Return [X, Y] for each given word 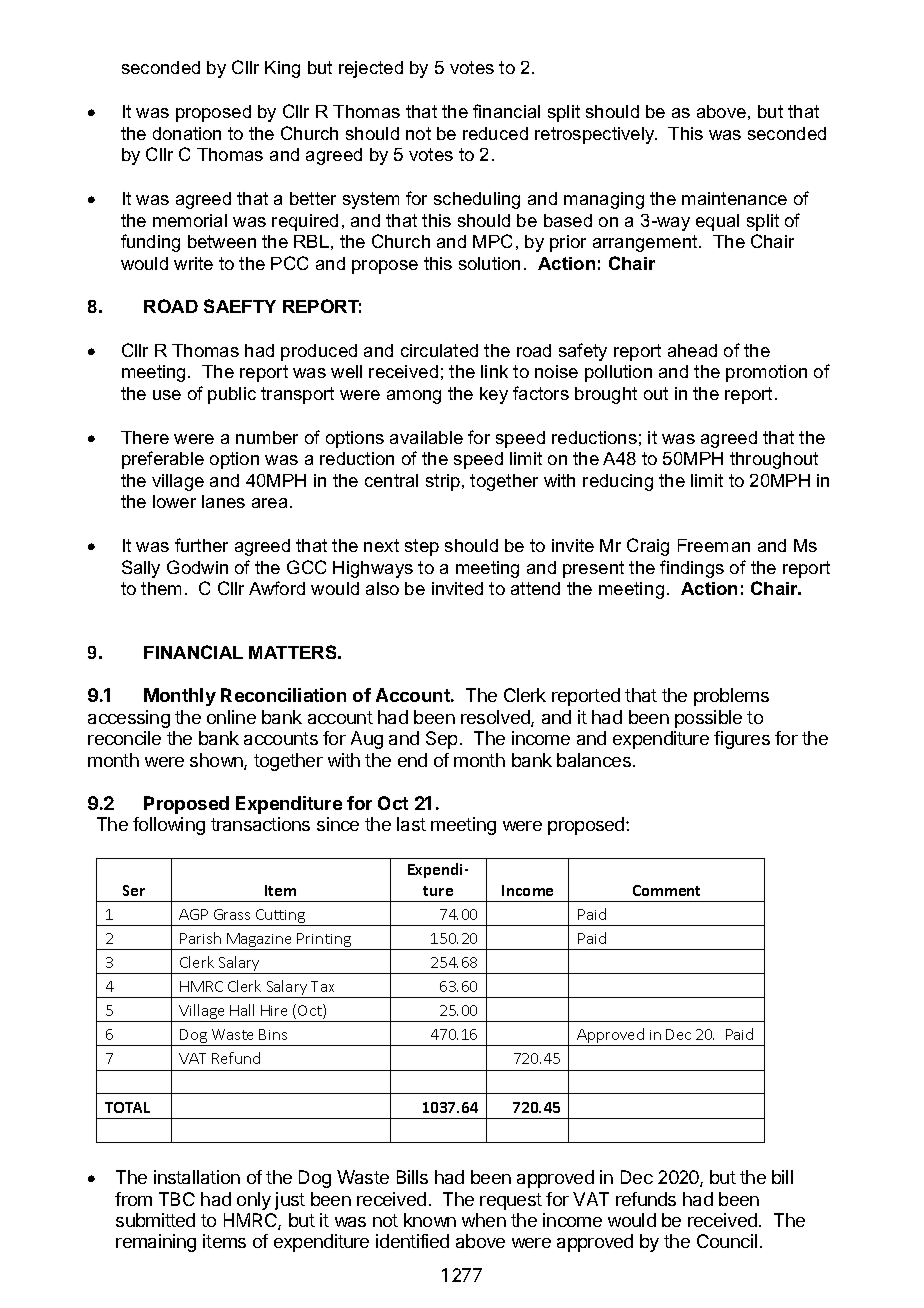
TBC [177, 1199]
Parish [200, 938]
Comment [666, 890]
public [232, 395]
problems [731, 697]
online [231, 717]
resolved [496, 718]
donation [187, 133]
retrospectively [596, 135]
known [430, 1220]
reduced [495, 133]
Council [727, 1241]
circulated [439, 350]
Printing [324, 941]
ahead [692, 350]
